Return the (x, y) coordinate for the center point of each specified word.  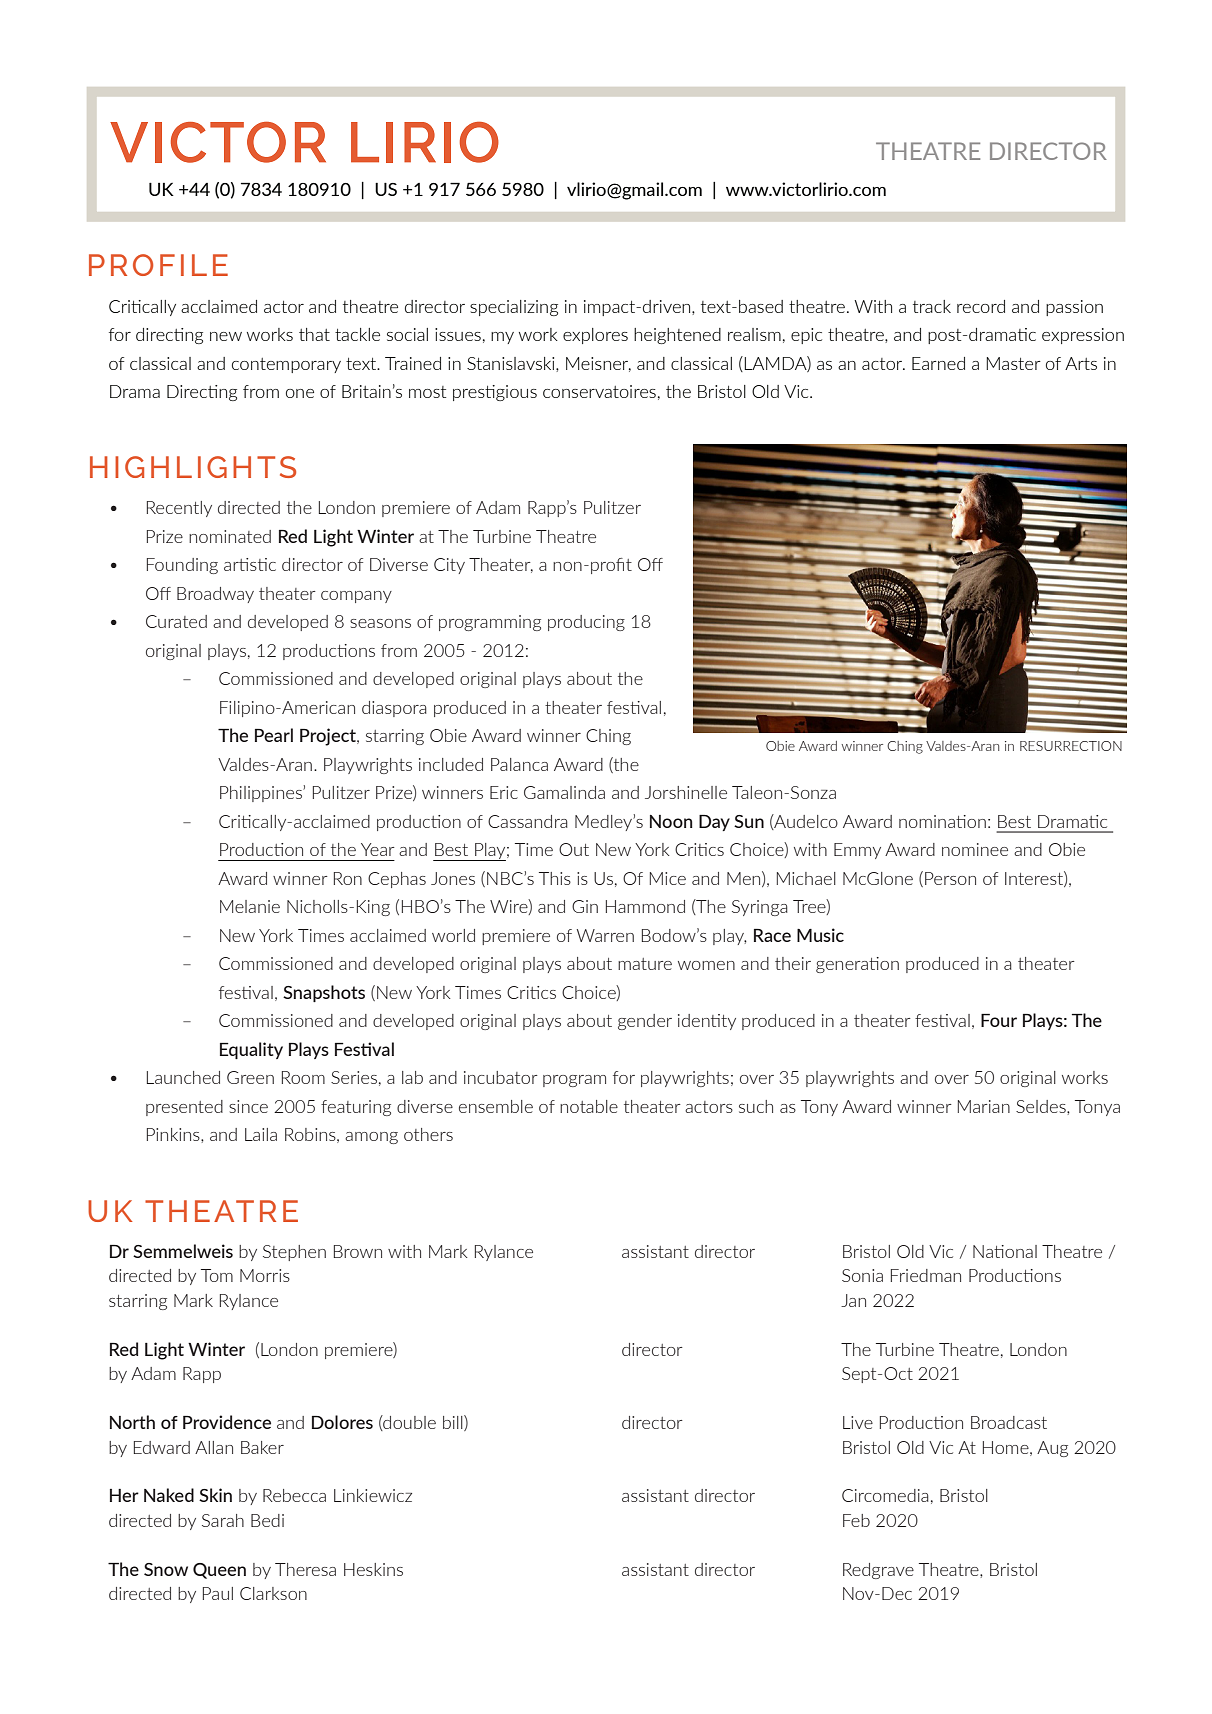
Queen (219, 1571)
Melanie (250, 906)
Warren (605, 935)
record (981, 306)
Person (950, 878)
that (314, 334)
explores (595, 336)
